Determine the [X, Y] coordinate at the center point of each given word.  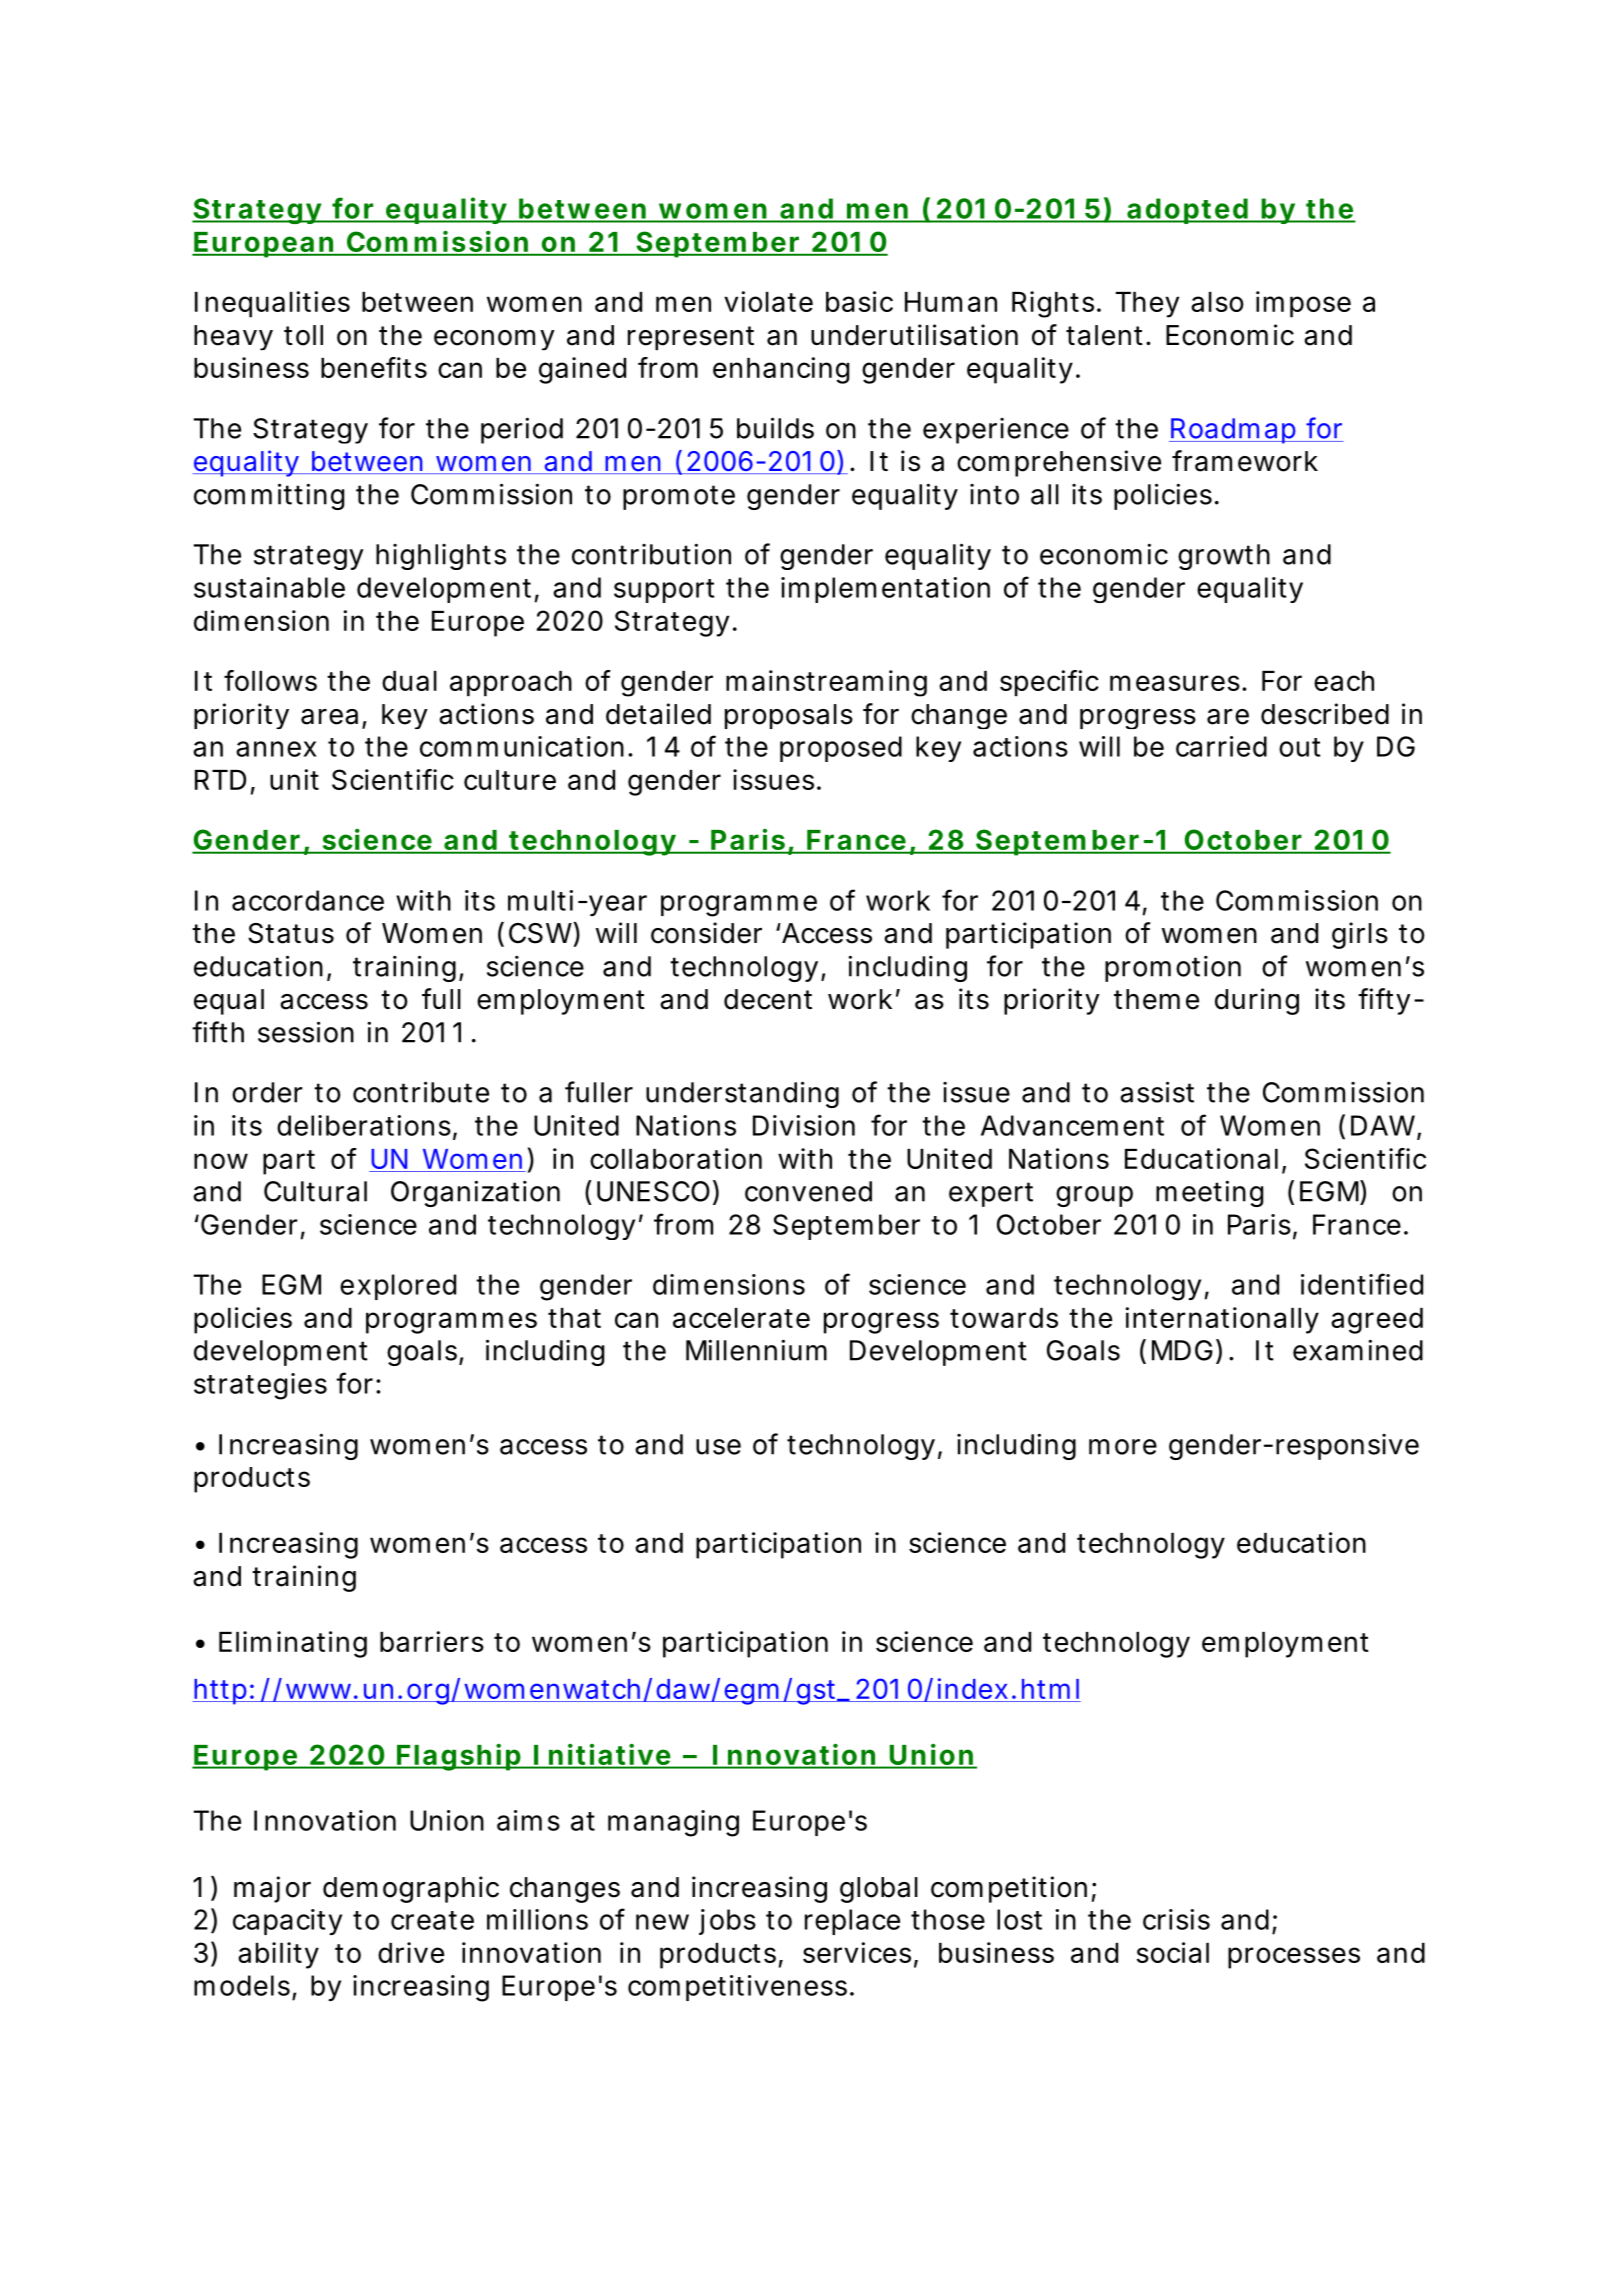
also [1217, 302]
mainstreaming [826, 683]
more [1123, 1447]
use [718, 1447]
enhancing [781, 370]
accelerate [741, 1318]
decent [768, 999]
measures [1175, 683]
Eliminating [293, 1644]
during [1257, 1001]
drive [411, 1952]
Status [291, 933]
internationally [1222, 1320]
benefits [374, 367]
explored [398, 1287]
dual [409, 681]
